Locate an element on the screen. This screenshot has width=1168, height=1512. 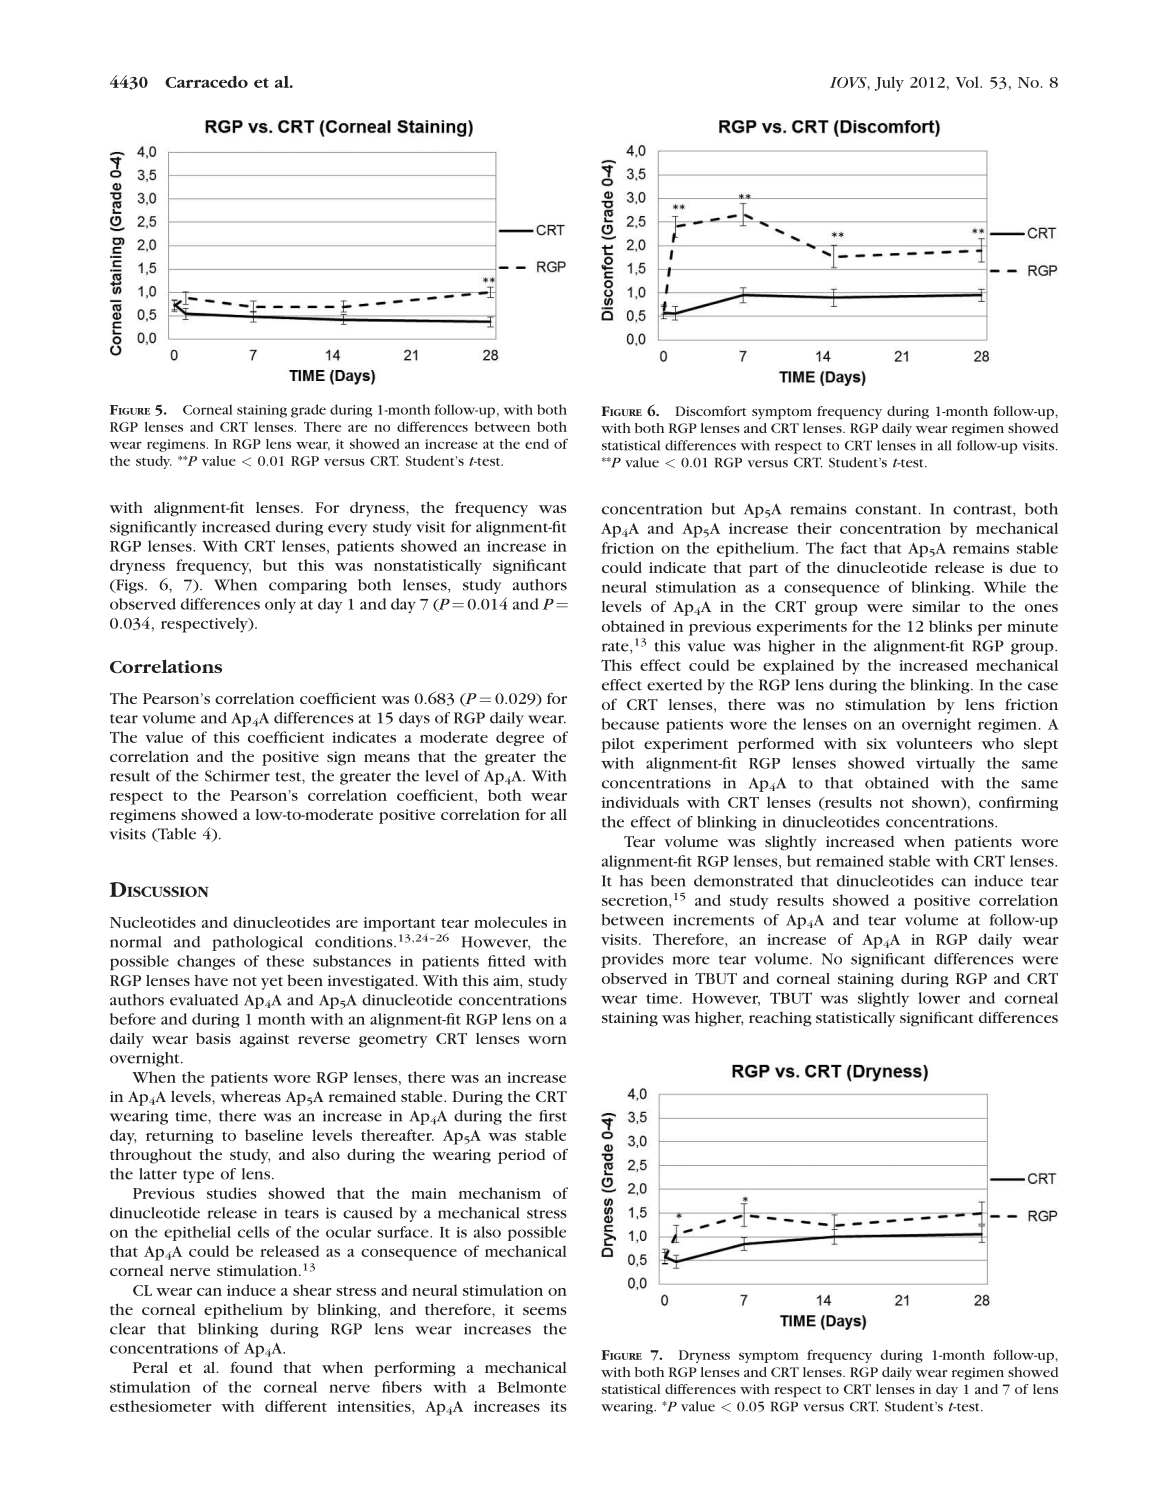
pilot is located at coordinates (617, 745).
